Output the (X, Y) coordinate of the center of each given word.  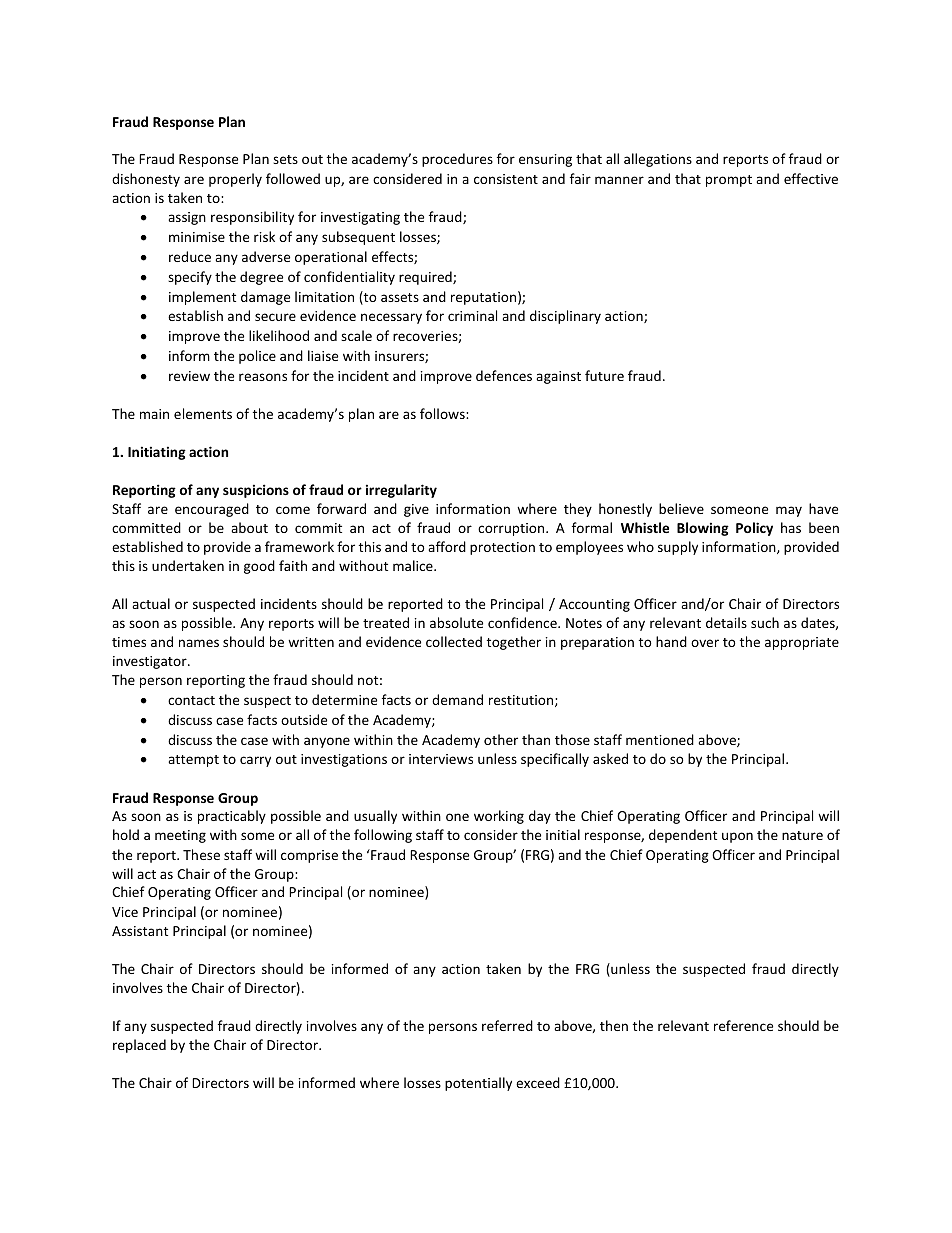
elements (203, 413)
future (604, 375)
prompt (729, 181)
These (201, 854)
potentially (478, 1084)
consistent (506, 179)
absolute (456, 622)
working (499, 817)
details (726, 622)
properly (235, 180)
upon (737, 837)
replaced (139, 1046)
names (199, 643)
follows (443, 413)
